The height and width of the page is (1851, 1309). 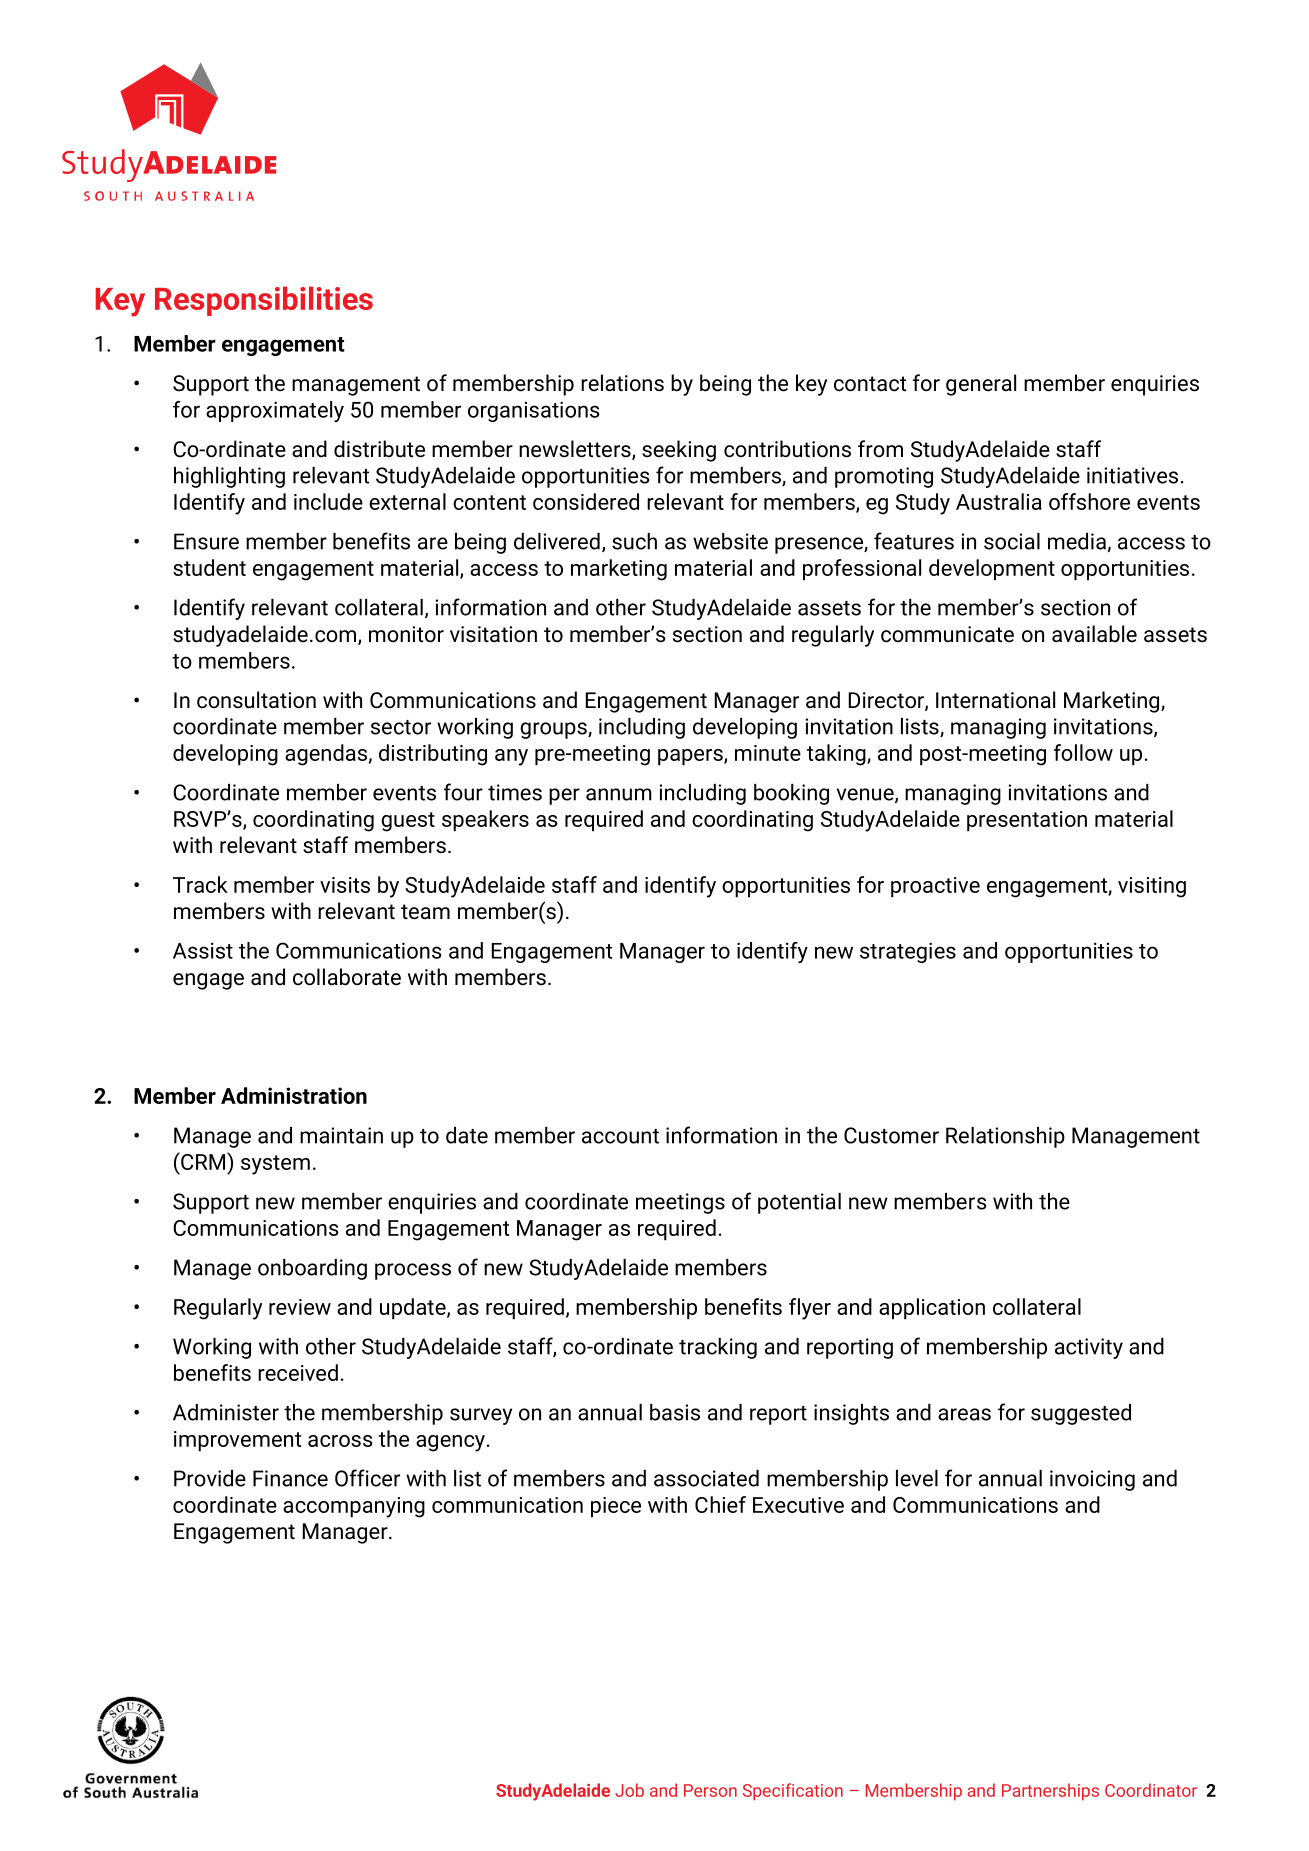 What do you see at coordinates (981, 385) in the page?
I see `general` at bounding box center [981, 385].
